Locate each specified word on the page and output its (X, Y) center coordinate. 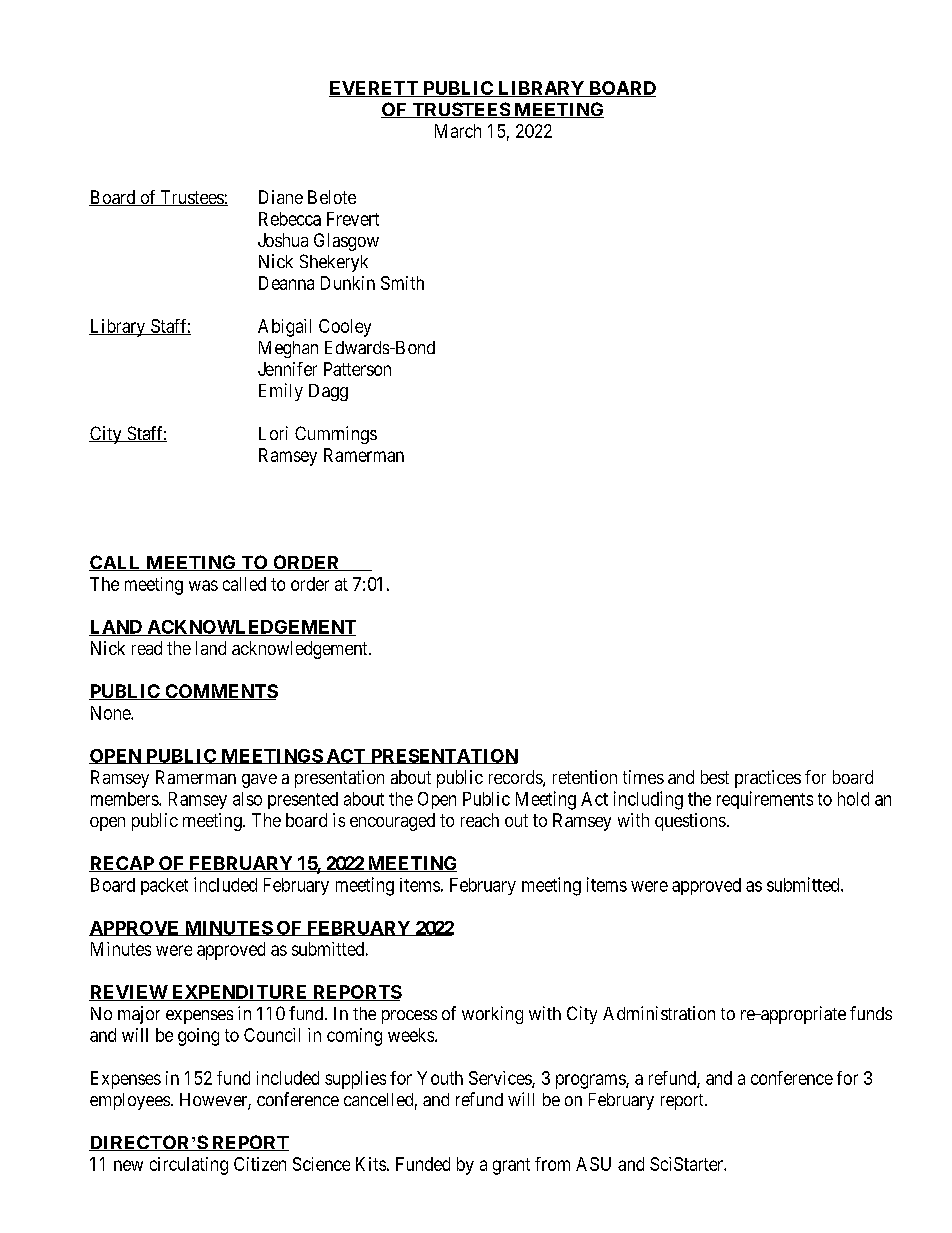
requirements (765, 800)
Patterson (357, 369)
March (458, 131)
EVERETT (374, 89)
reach (480, 820)
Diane (281, 197)
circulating (189, 1166)
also (247, 799)
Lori (273, 433)
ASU (593, 1164)
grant (511, 1166)
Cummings (336, 435)
